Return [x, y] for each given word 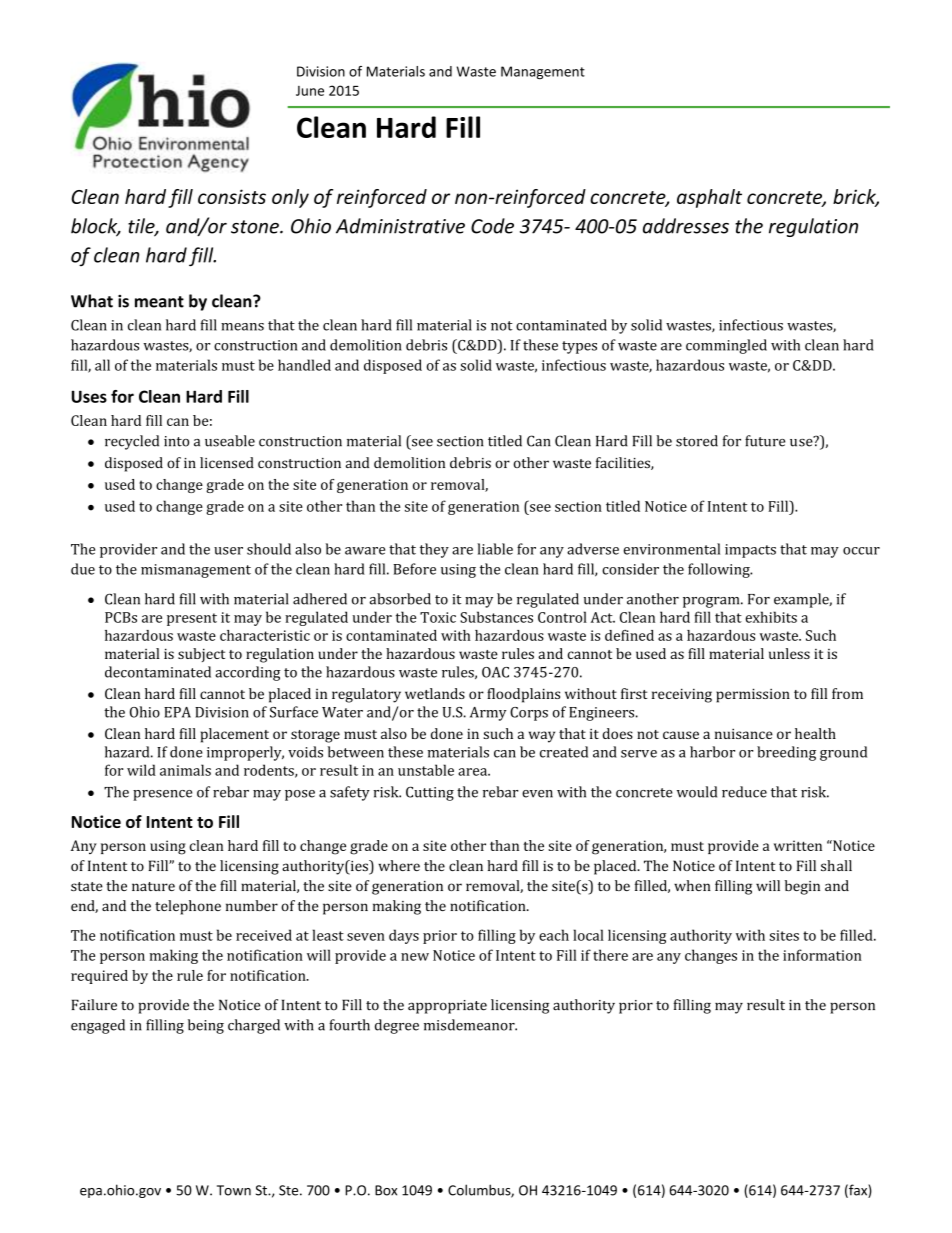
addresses [686, 226]
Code [492, 226]
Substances [496, 617]
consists [232, 196]
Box [386, 1190]
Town [234, 1190]
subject [201, 655]
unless [789, 653]
